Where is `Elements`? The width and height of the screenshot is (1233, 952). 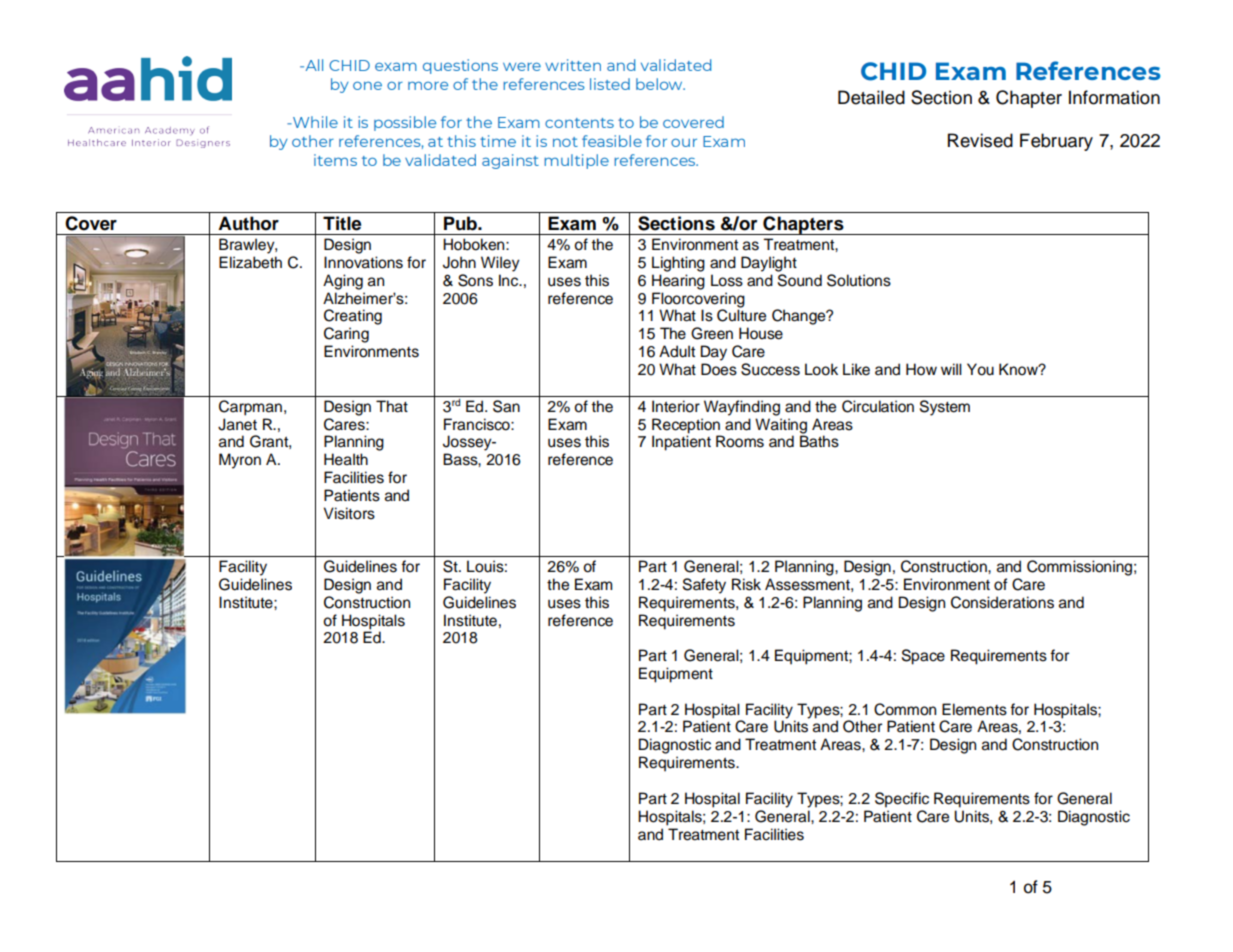
Elements is located at coordinates (974, 709).
